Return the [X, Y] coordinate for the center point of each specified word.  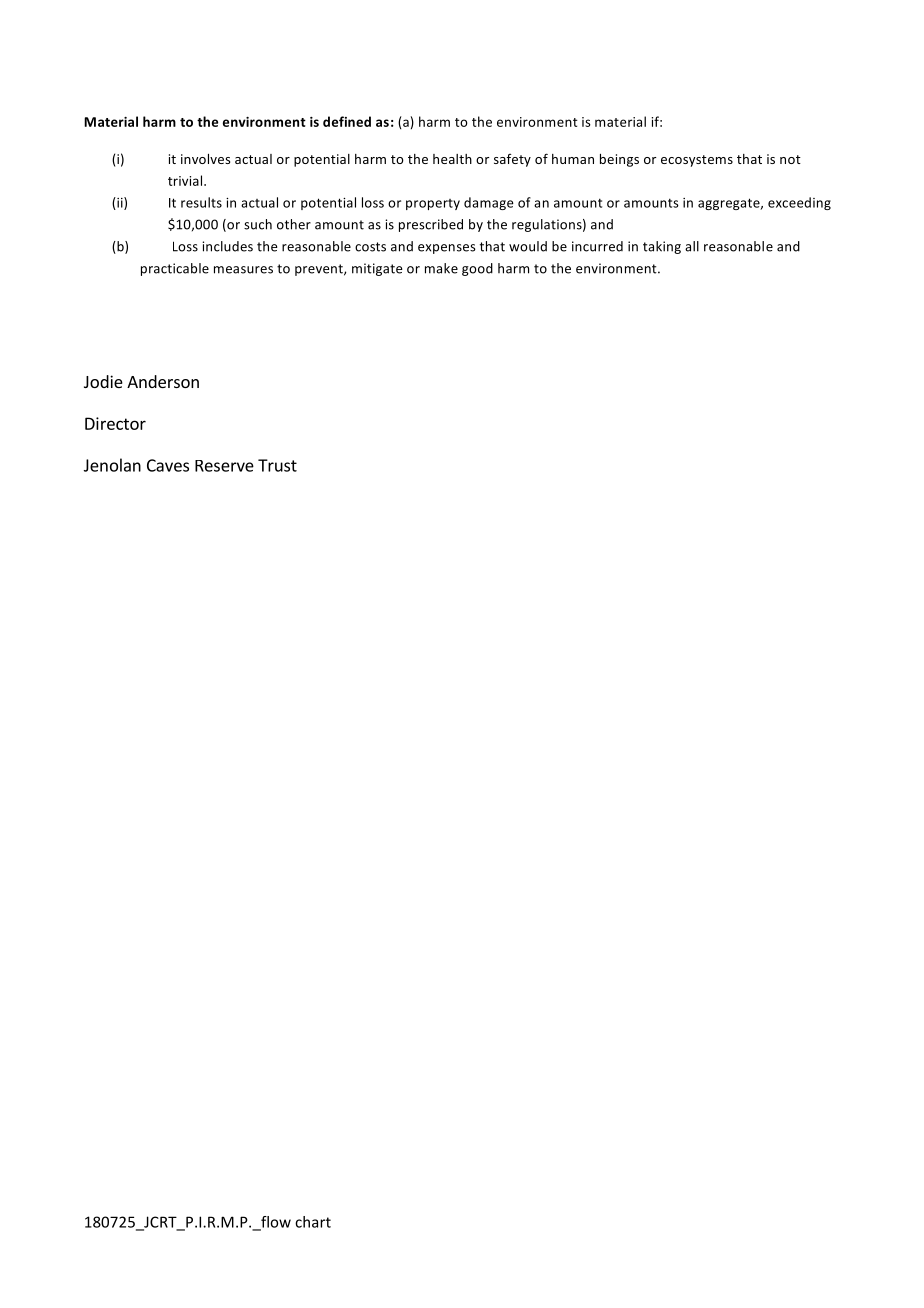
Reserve [224, 466]
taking [662, 247]
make [441, 268]
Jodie [103, 381]
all [692, 246]
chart [313, 1222]
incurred [597, 246]
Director [115, 423]
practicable [175, 269]
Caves [168, 465]
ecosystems [697, 161]
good [477, 269]
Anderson [163, 381]
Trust [277, 465]
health [452, 159]
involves [205, 159]
